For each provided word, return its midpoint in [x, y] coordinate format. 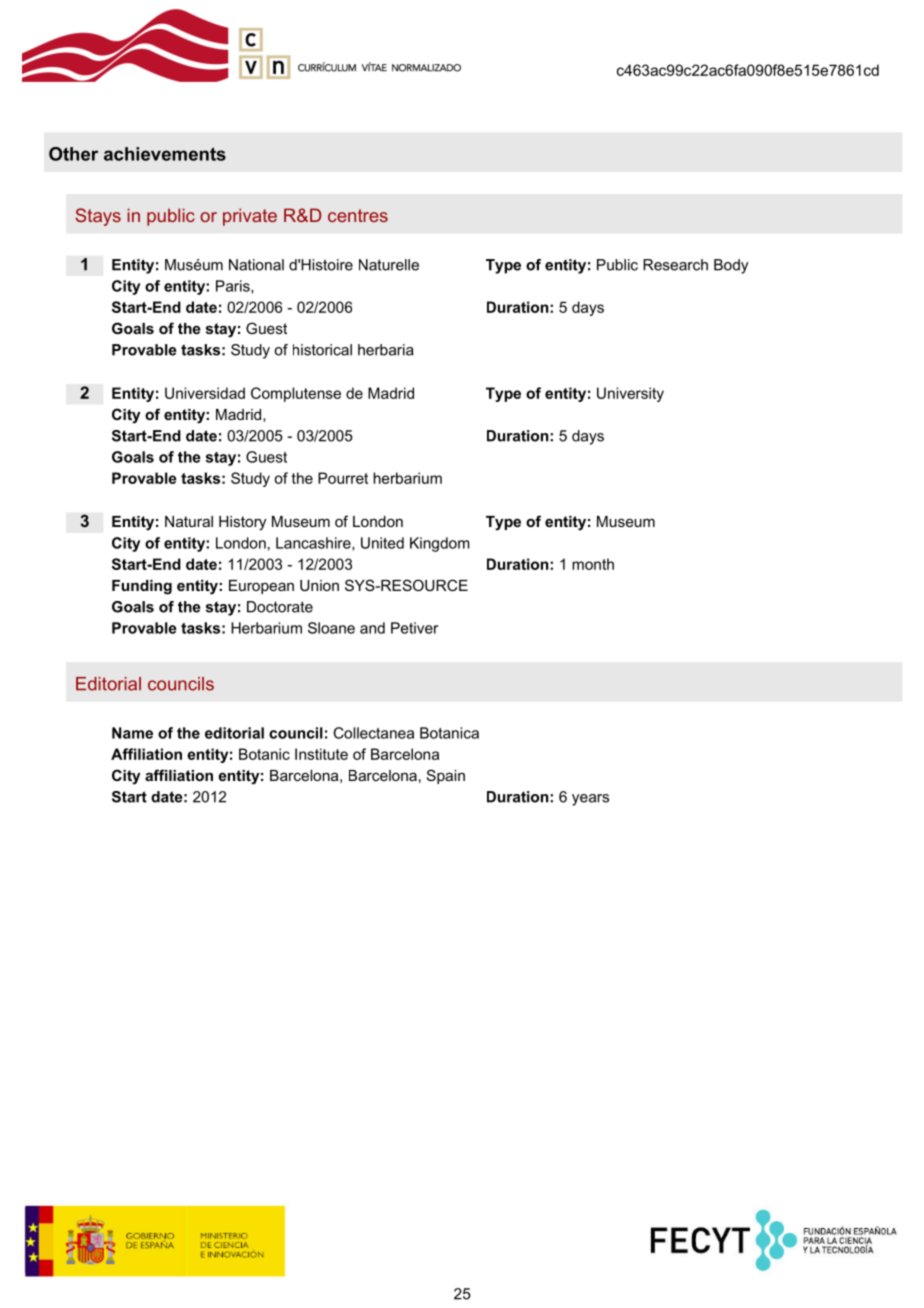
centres [358, 215]
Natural [189, 521]
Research [675, 265]
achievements [165, 154]
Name [132, 733]
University [630, 394]
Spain [446, 776]
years [590, 800]
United [382, 543]
